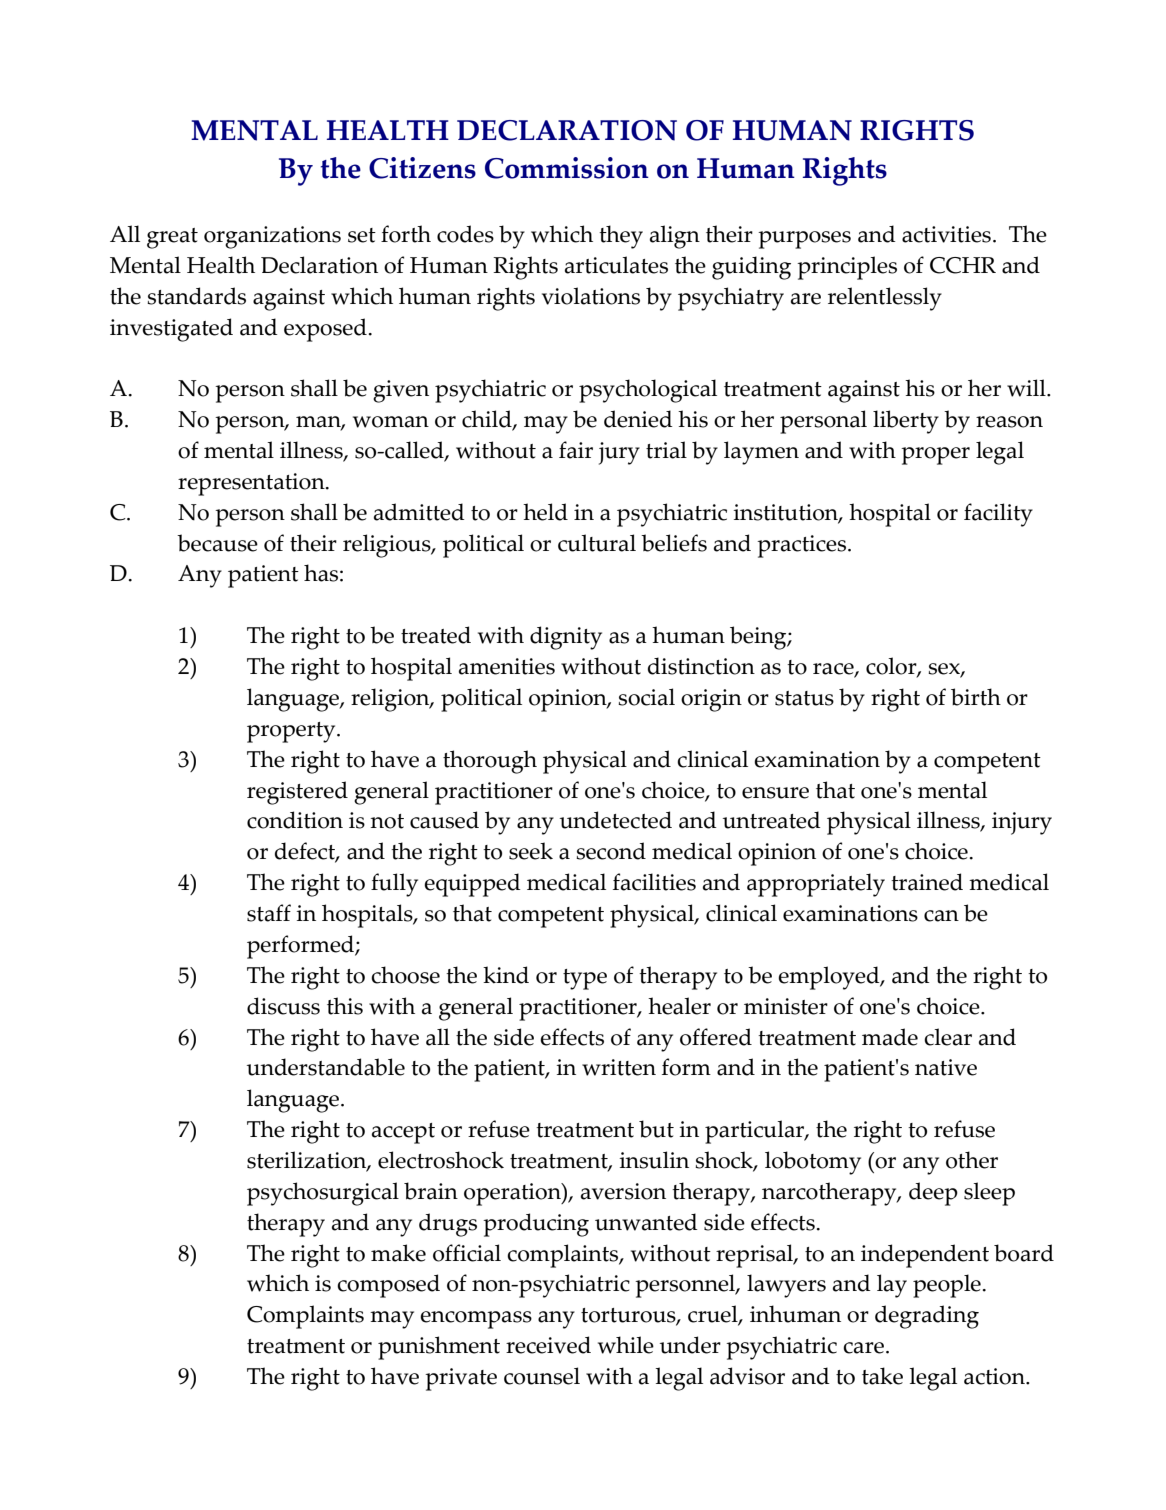  I want to click on representation, so click(252, 484).
